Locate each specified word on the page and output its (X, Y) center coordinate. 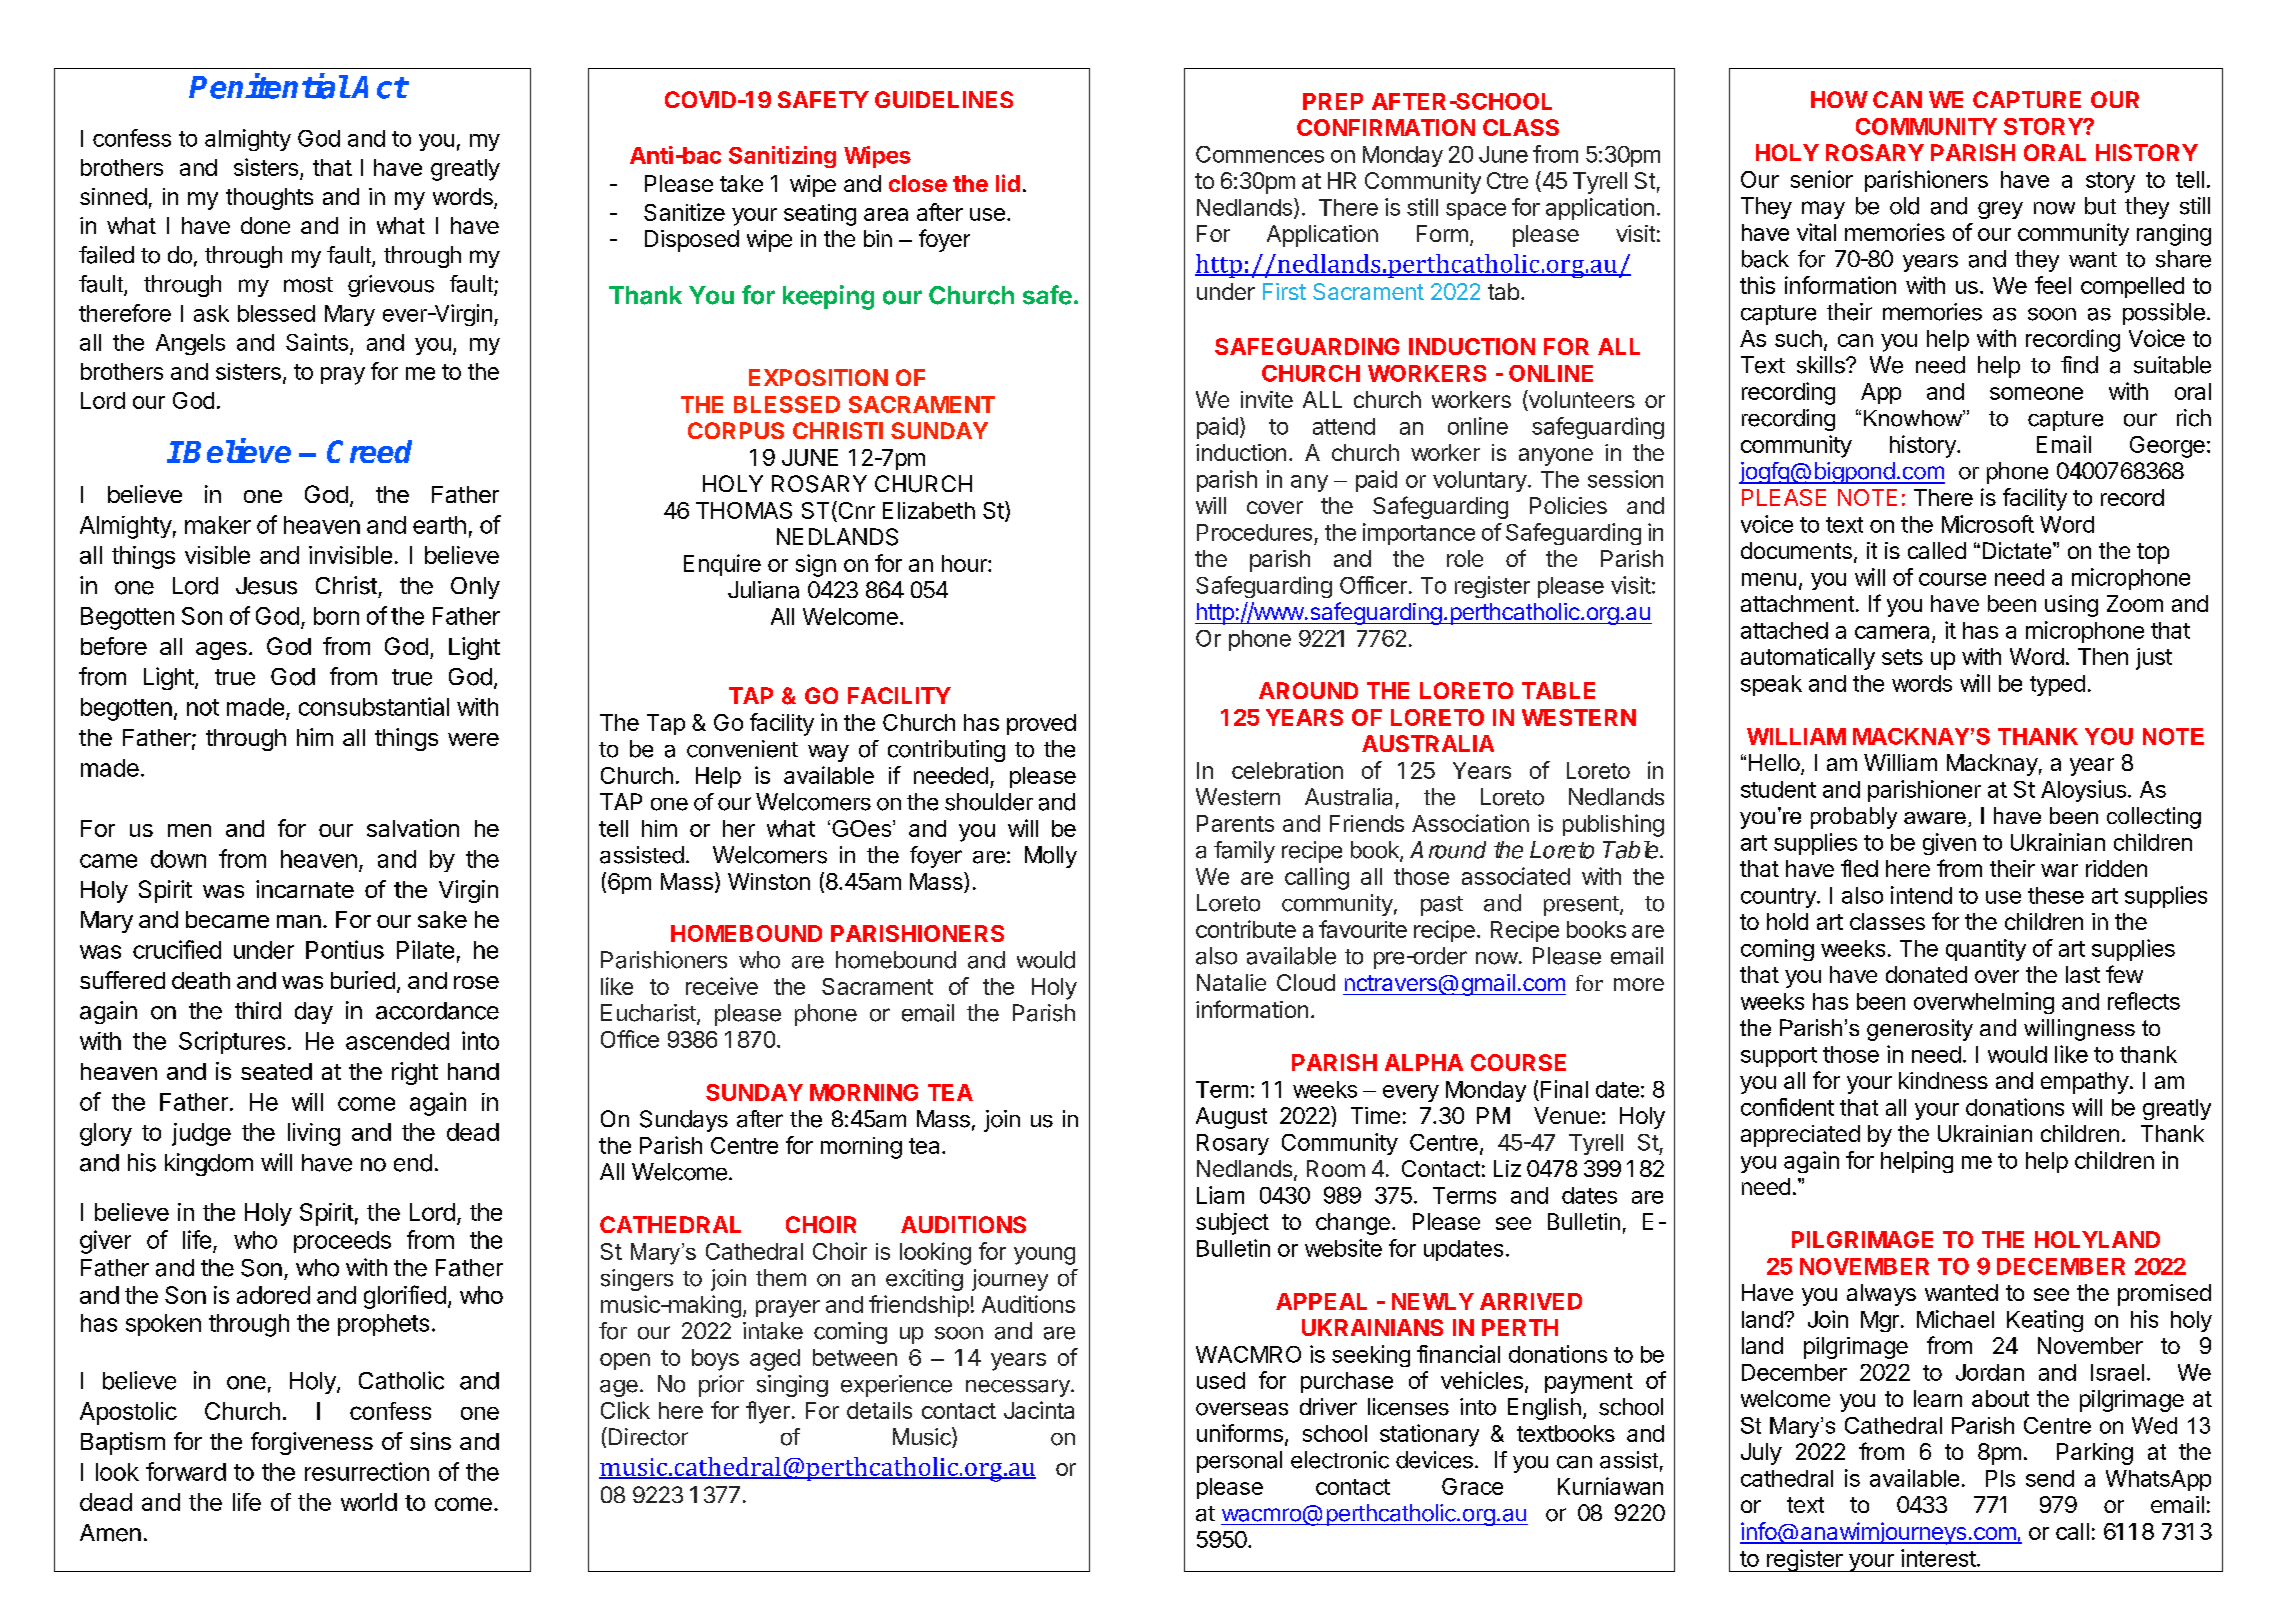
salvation (413, 828)
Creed (369, 451)
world (369, 1502)
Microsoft (1988, 524)
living (314, 1134)
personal (1239, 1462)
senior (1822, 179)
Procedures (1254, 532)
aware (1935, 818)
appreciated (1800, 1136)
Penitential (269, 86)
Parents (1235, 823)
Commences (1260, 154)
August (1231, 1118)
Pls (2000, 1478)
